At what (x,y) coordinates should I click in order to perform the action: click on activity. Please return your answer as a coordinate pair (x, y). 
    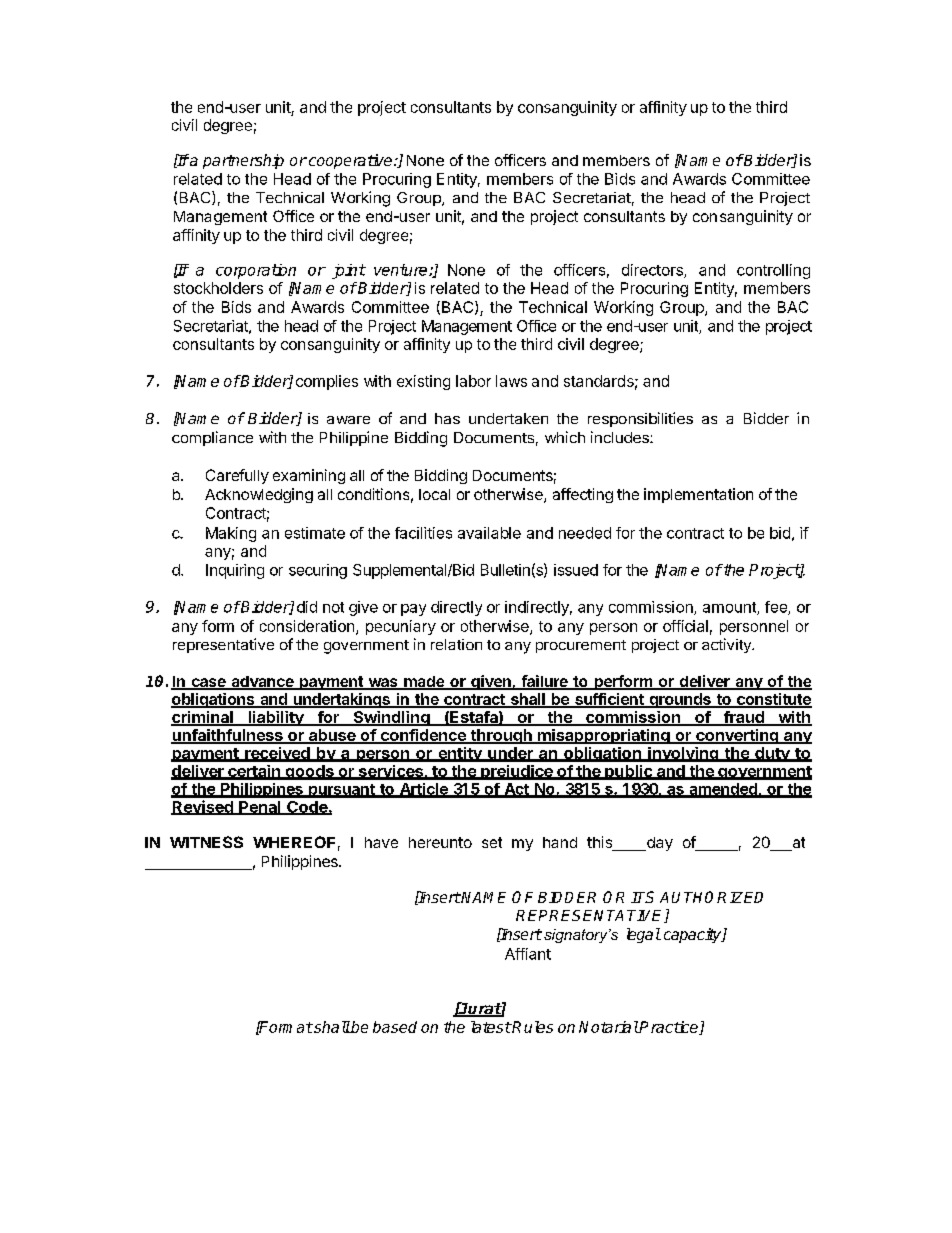
    Looking at the image, I should click on (727, 645).
